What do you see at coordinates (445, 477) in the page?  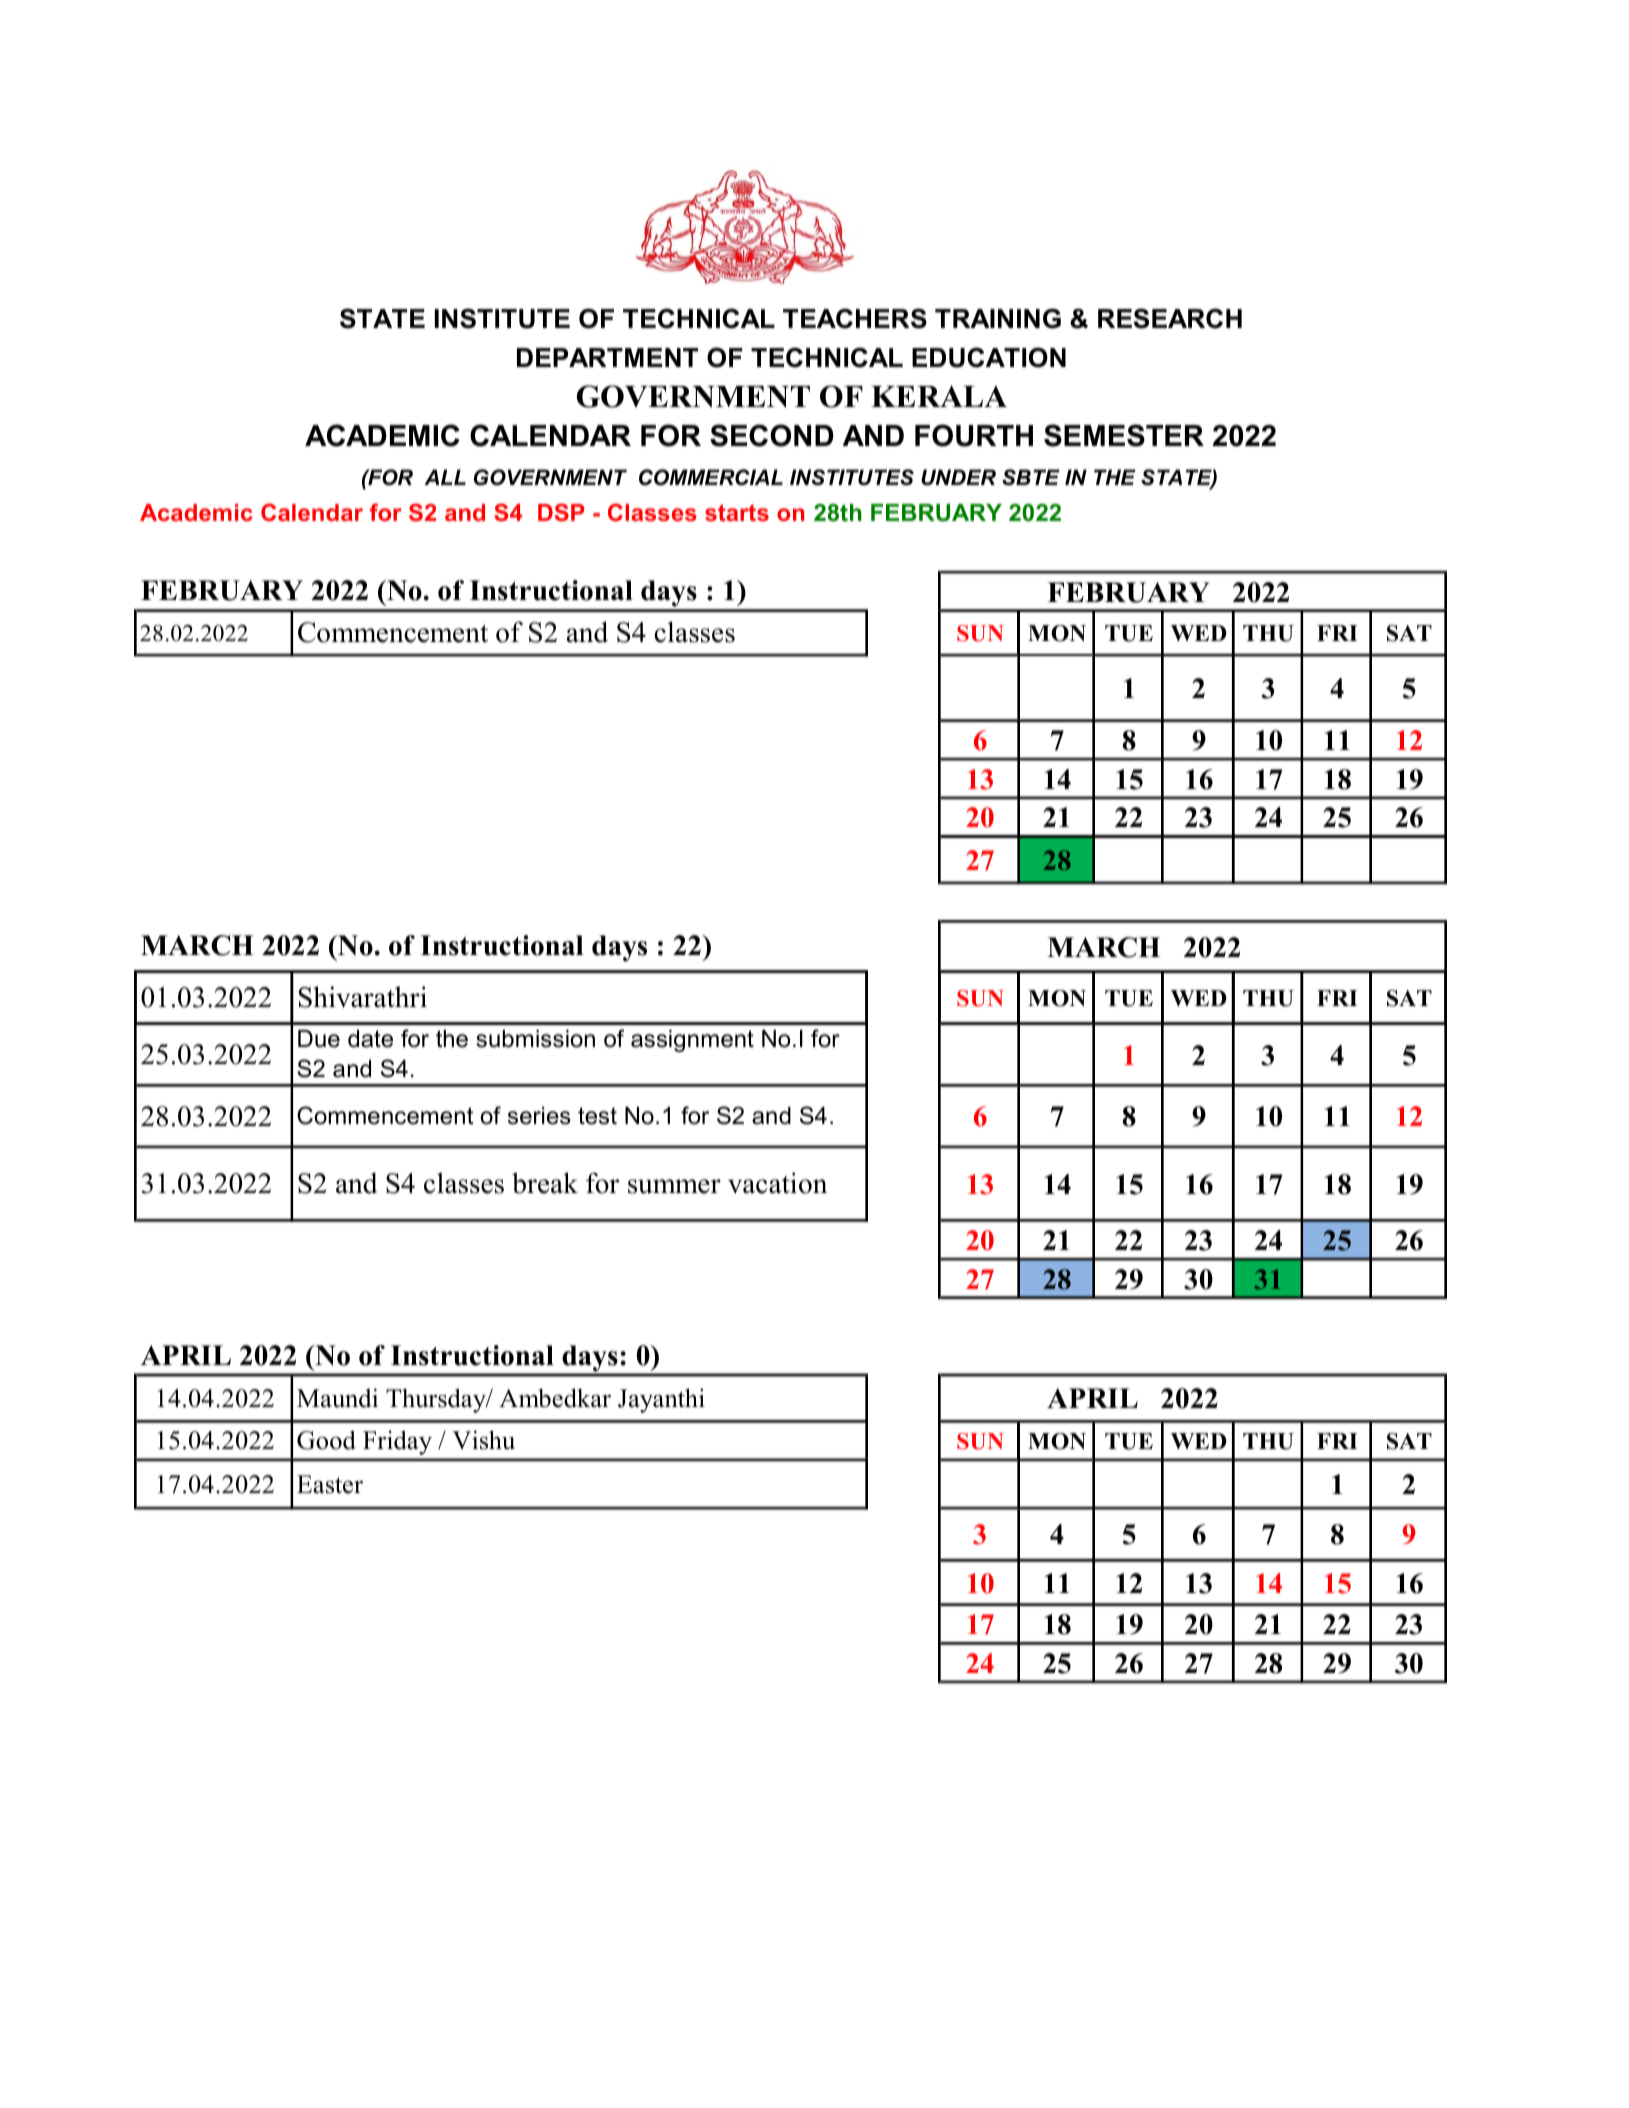 I see `ALL` at bounding box center [445, 477].
